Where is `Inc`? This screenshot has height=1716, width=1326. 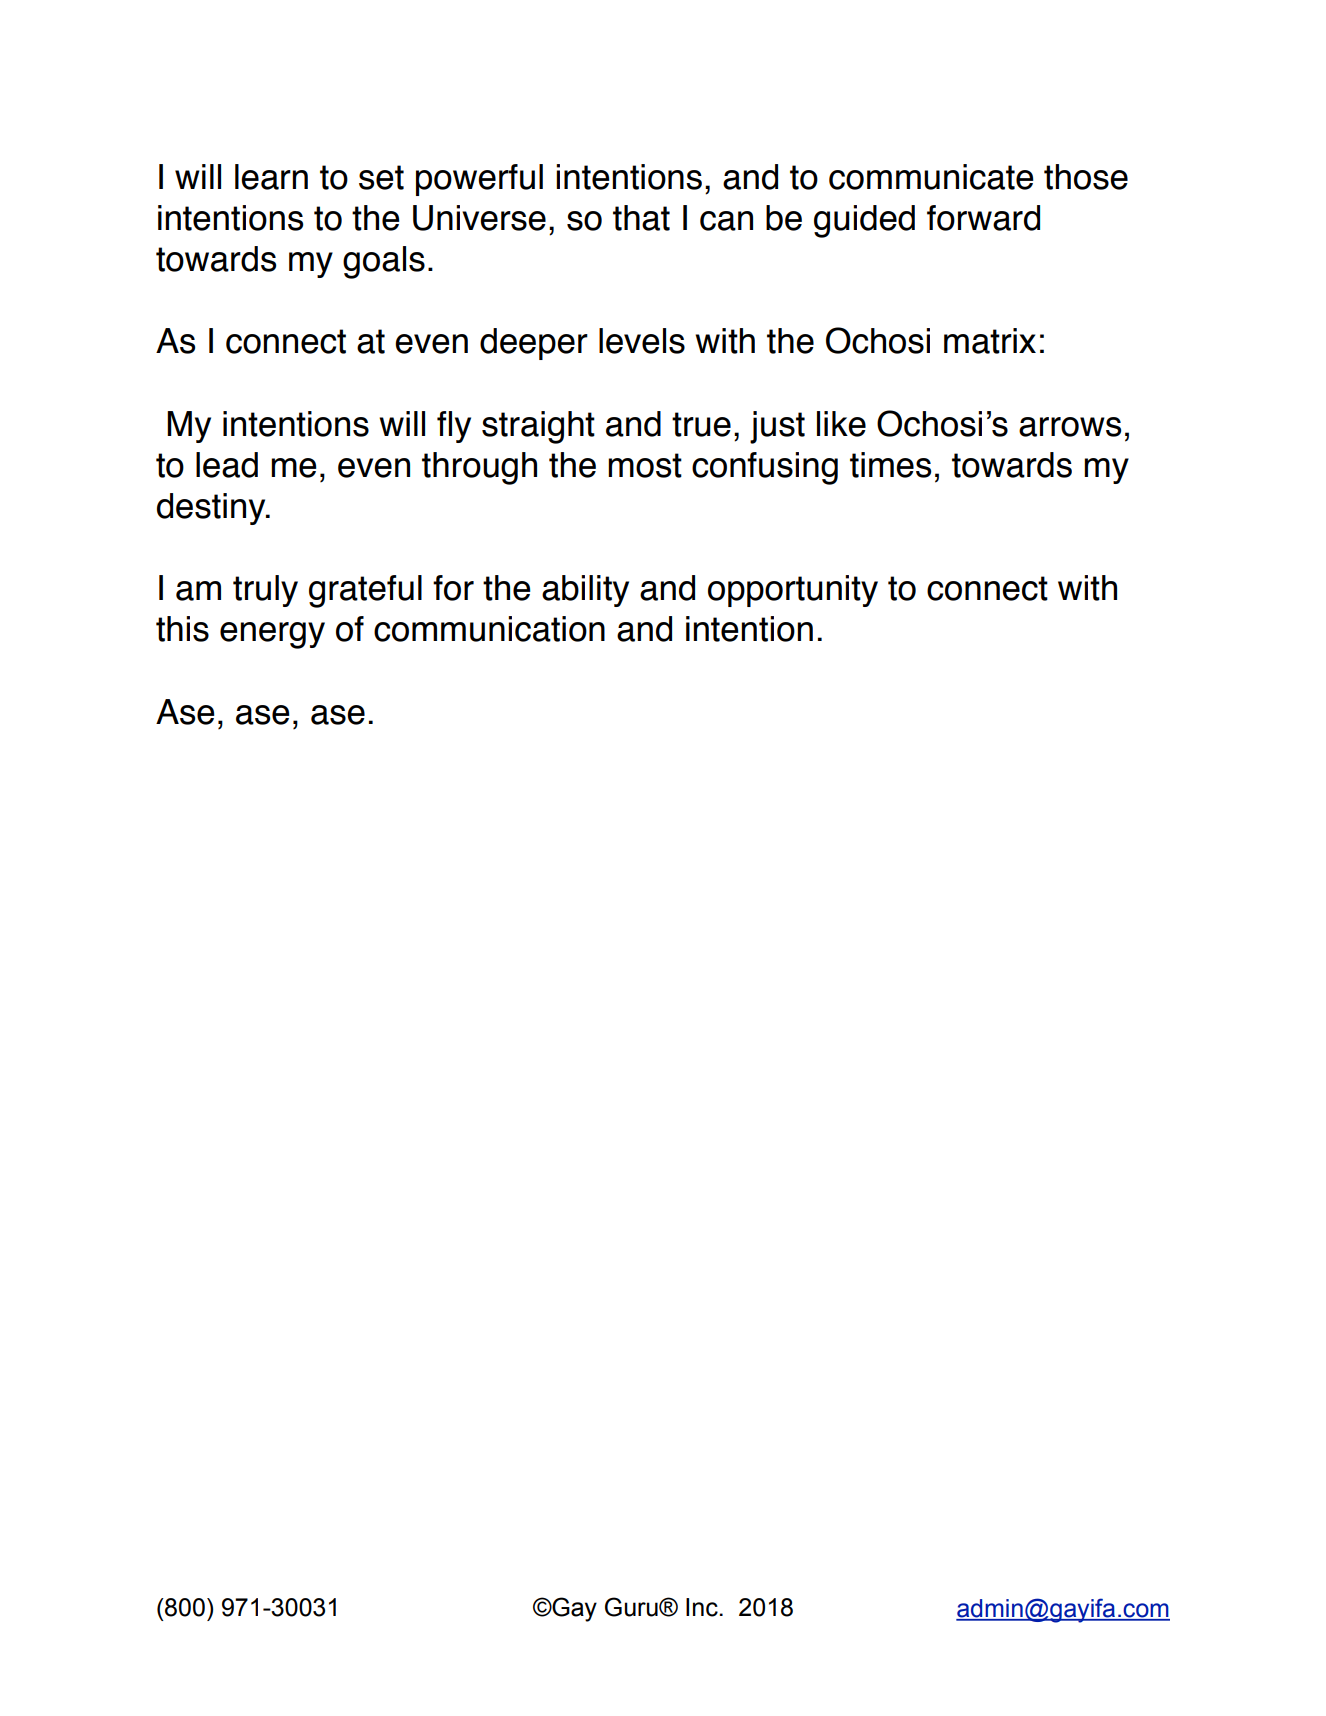
Inc is located at coordinates (702, 1607).
